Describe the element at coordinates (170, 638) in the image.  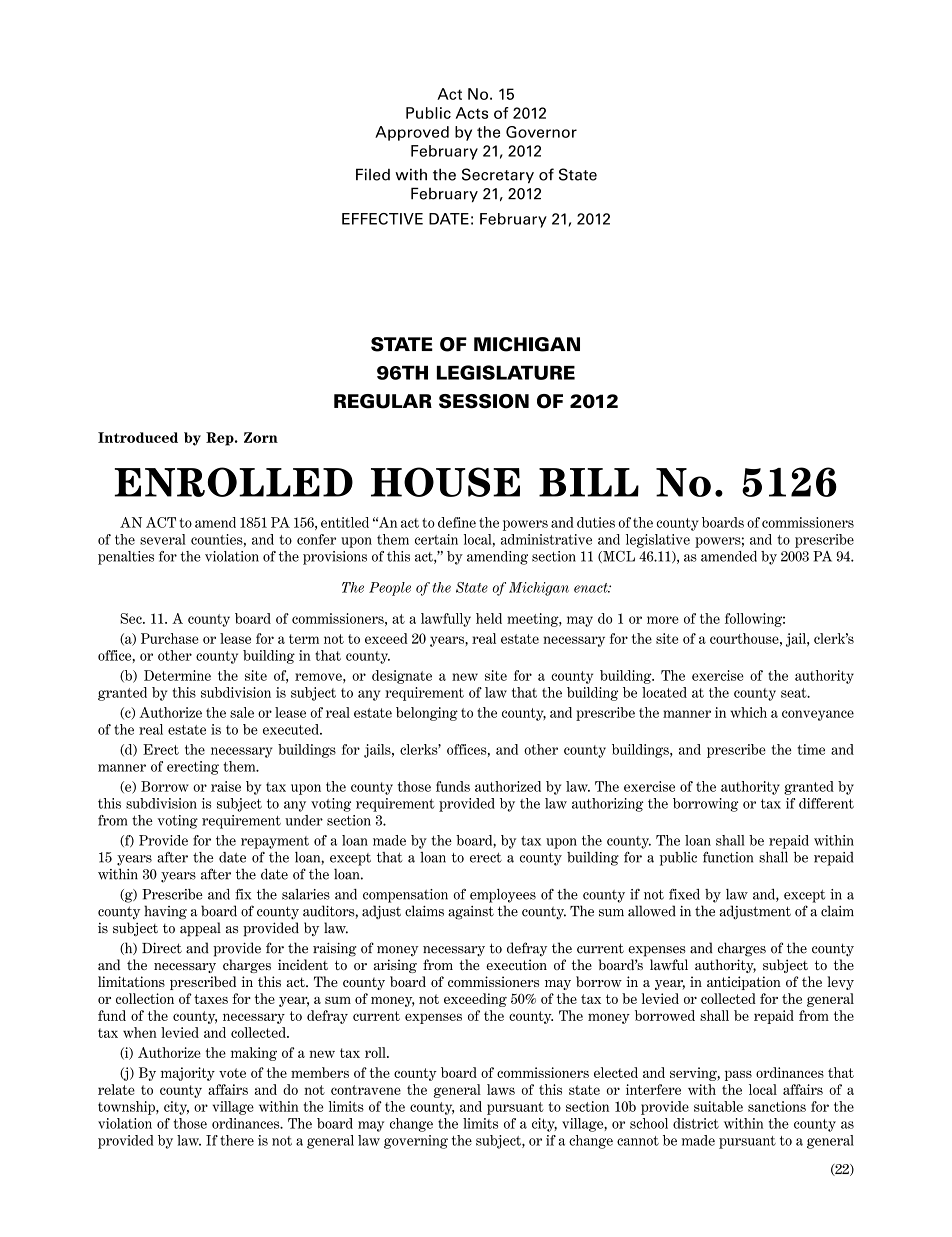
I see `Purchase` at that location.
